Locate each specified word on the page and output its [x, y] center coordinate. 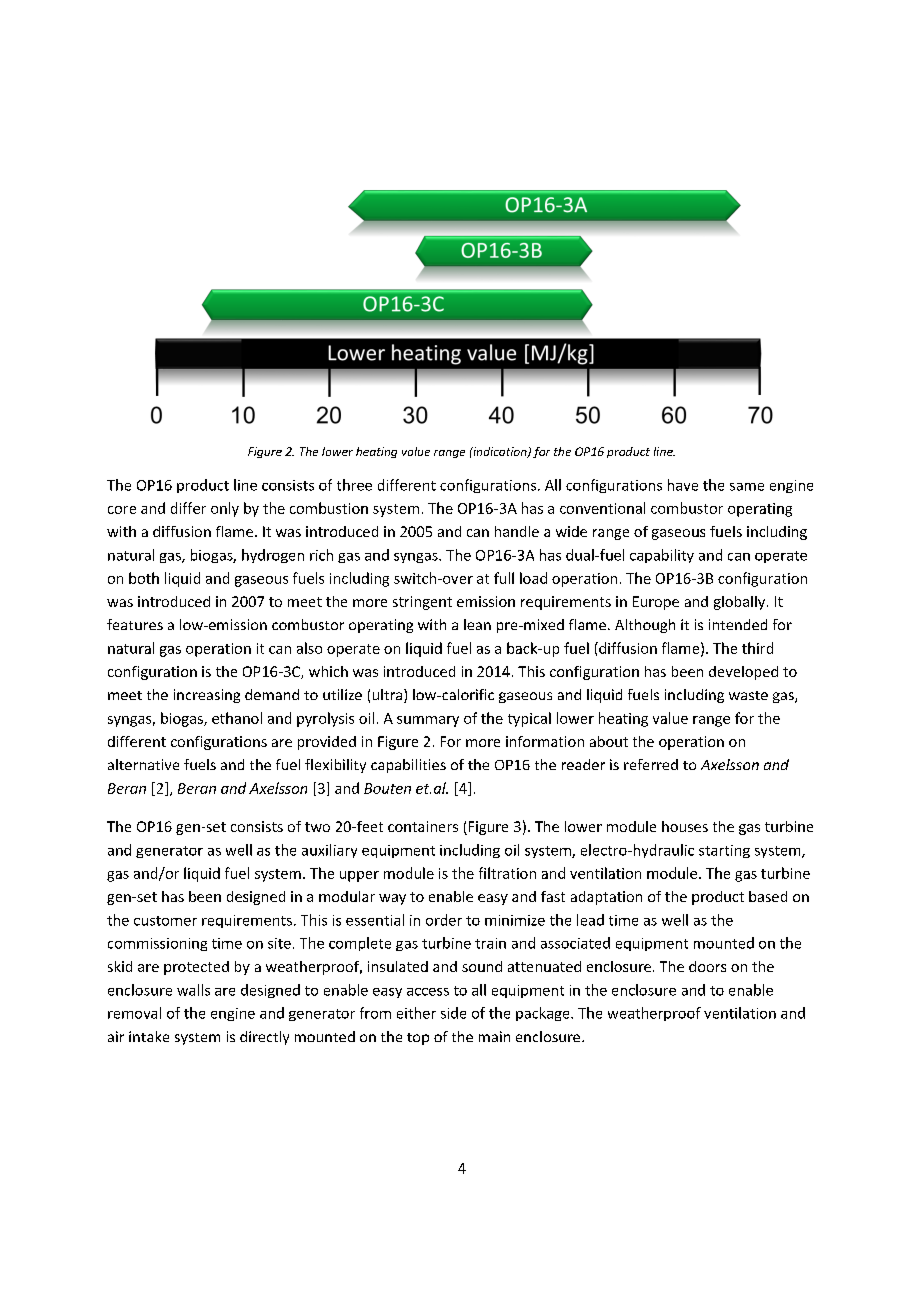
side [453, 1013]
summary [428, 721]
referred [651, 764]
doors [707, 966]
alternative [143, 764]
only [225, 509]
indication [500, 452]
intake [149, 1036]
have [683, 485]
